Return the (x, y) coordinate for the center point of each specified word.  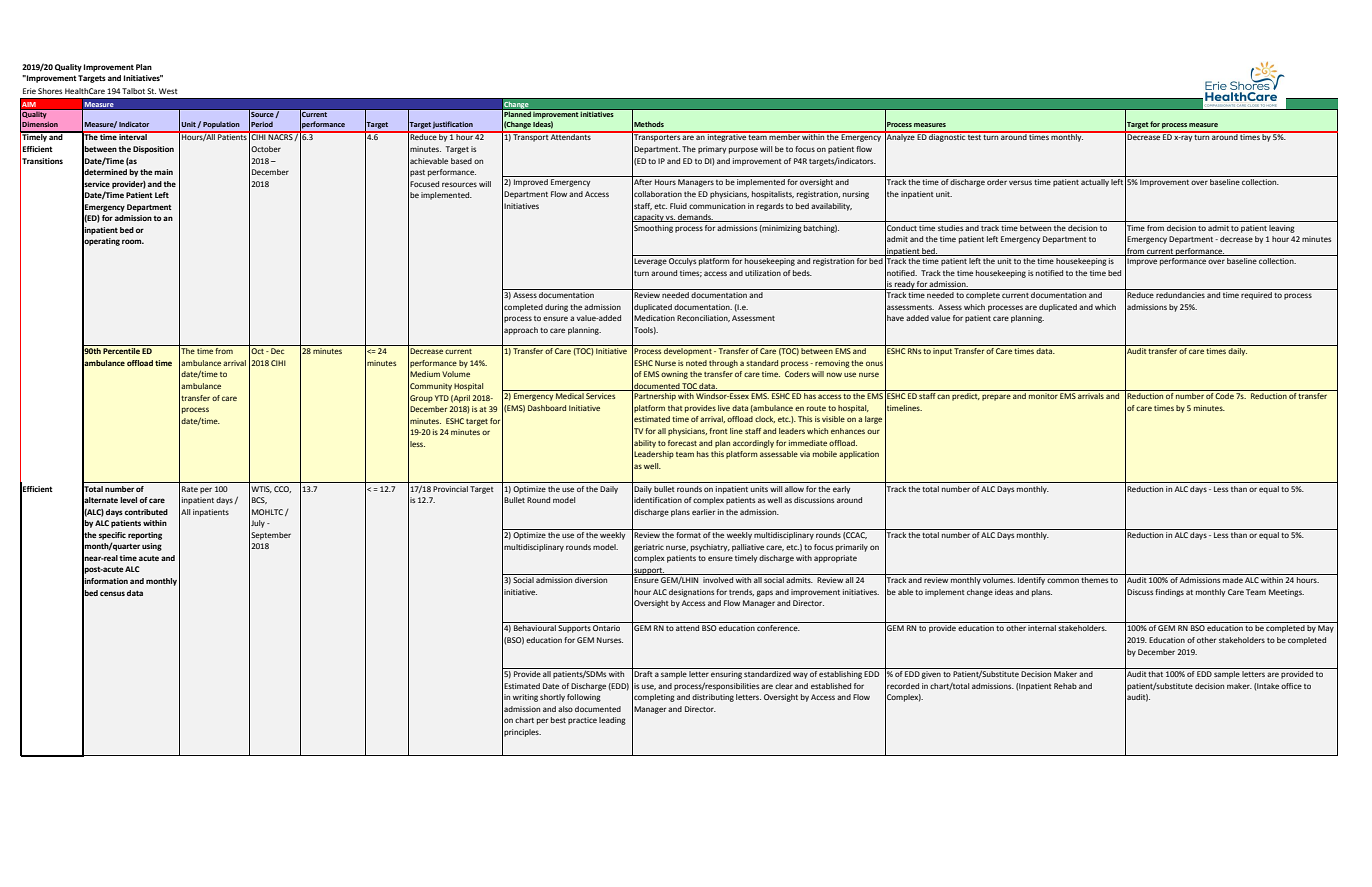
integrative (727, 137)
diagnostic (947, 137)
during (556, 308)
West (168, 91)
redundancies (1181, 293)
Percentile (121, 351)
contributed (146, 512)
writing (525, 698)
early (841, 490)
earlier (703, 512)
